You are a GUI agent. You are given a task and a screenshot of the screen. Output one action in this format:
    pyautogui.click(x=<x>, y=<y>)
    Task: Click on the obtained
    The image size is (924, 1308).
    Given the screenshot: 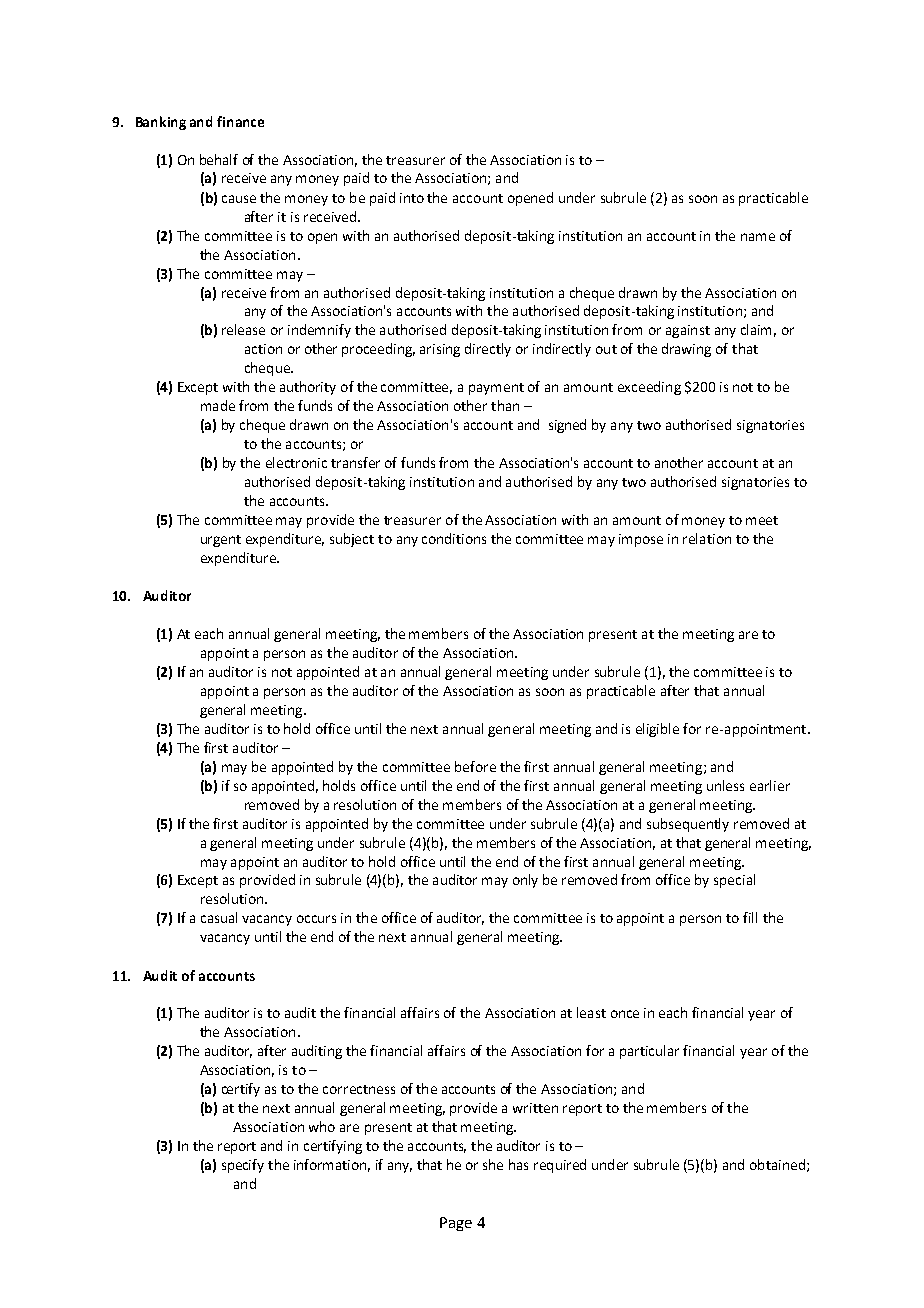 What is the action you would take?
    pyautogui.click(x=777, y=1164)
